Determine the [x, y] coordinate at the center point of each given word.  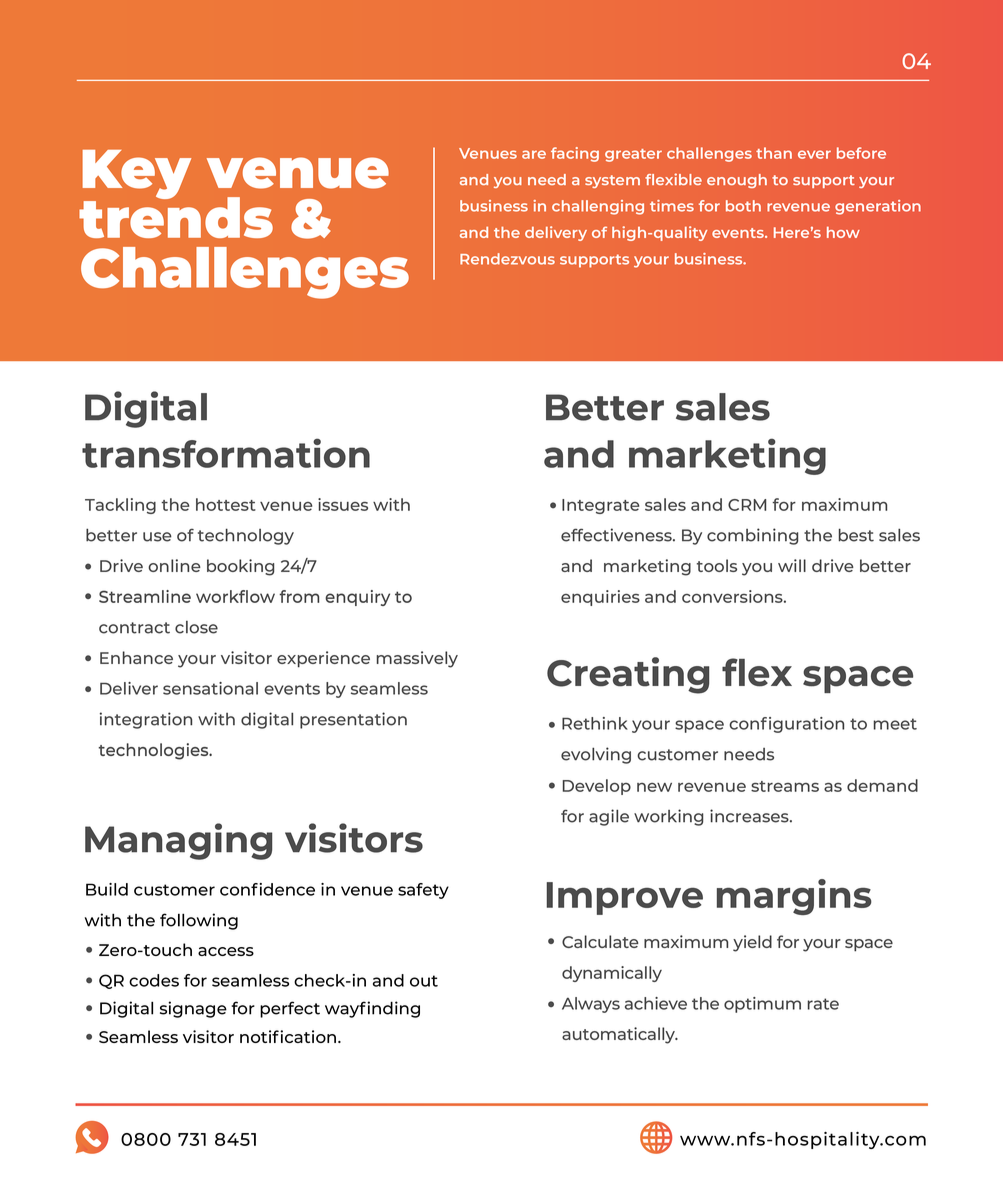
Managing [179, 841]
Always [591, 1005]
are [534, 154]
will [792, 565]
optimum [762, 1005]
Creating [628, 675]
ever [814, 154]
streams [785, 786]
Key [137, 176]
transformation [226, 453]
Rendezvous [507, 259]
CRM [747, 505]
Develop [596, 787]
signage [193, 1009]
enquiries [600, 598]
